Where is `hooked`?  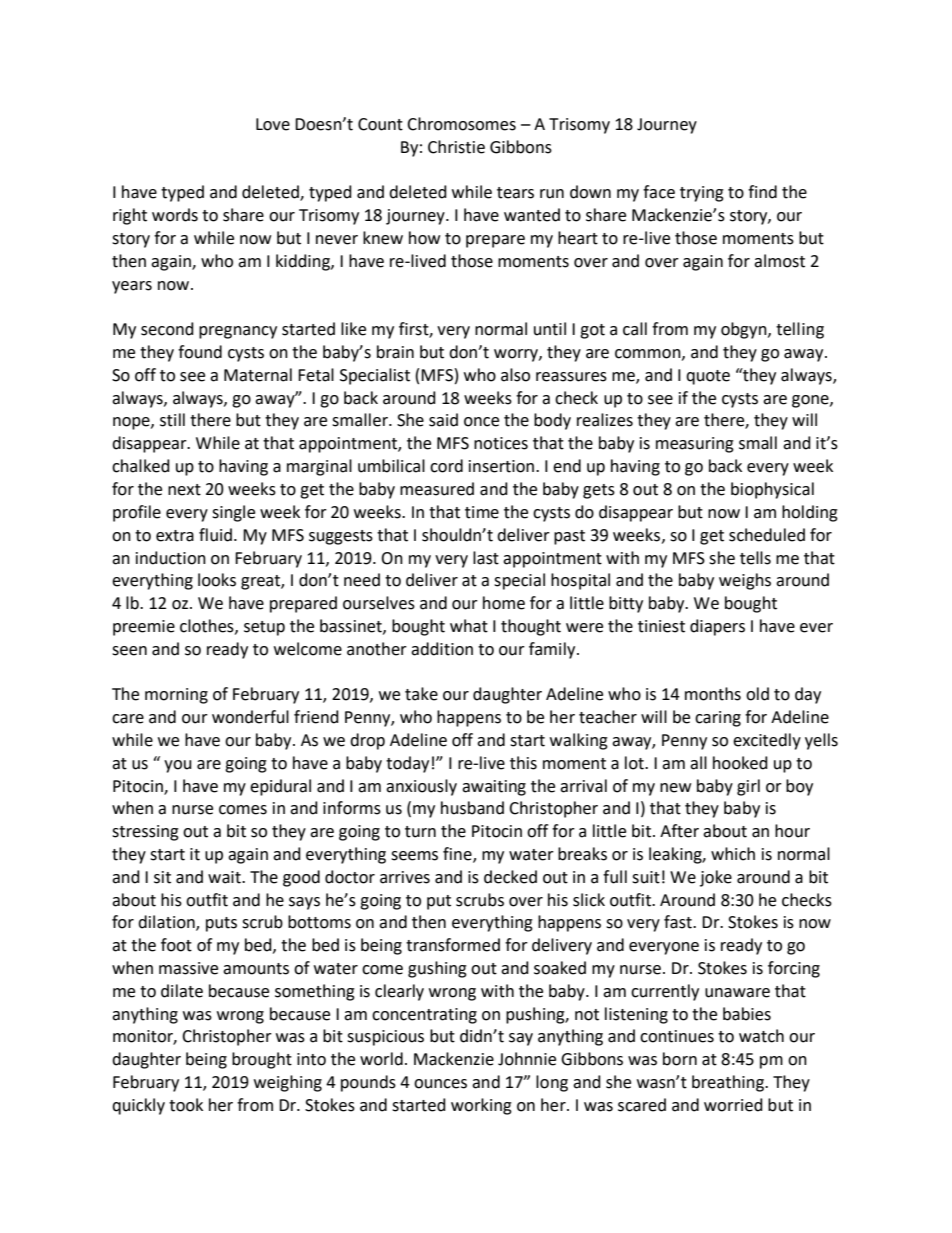
hooked is located at coordinates (740, 763).
